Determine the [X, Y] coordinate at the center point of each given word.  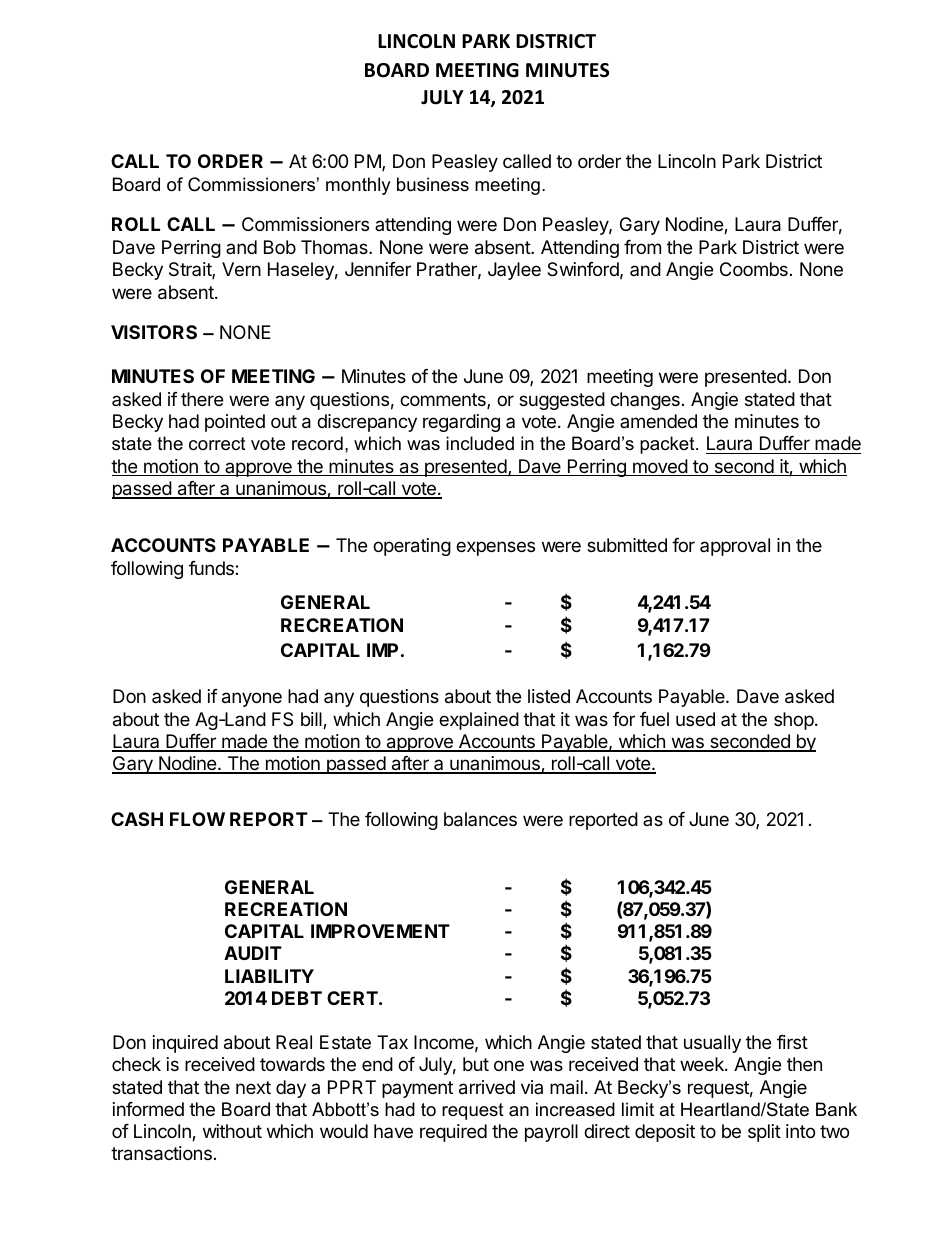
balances [480, 819]
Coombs [754, 269]
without [232, 1131]
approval [735, 547]
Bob [280, 247]
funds [212, 568]
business [433, 184]
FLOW [197, 819]
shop [794, 721]
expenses [495, 548]
